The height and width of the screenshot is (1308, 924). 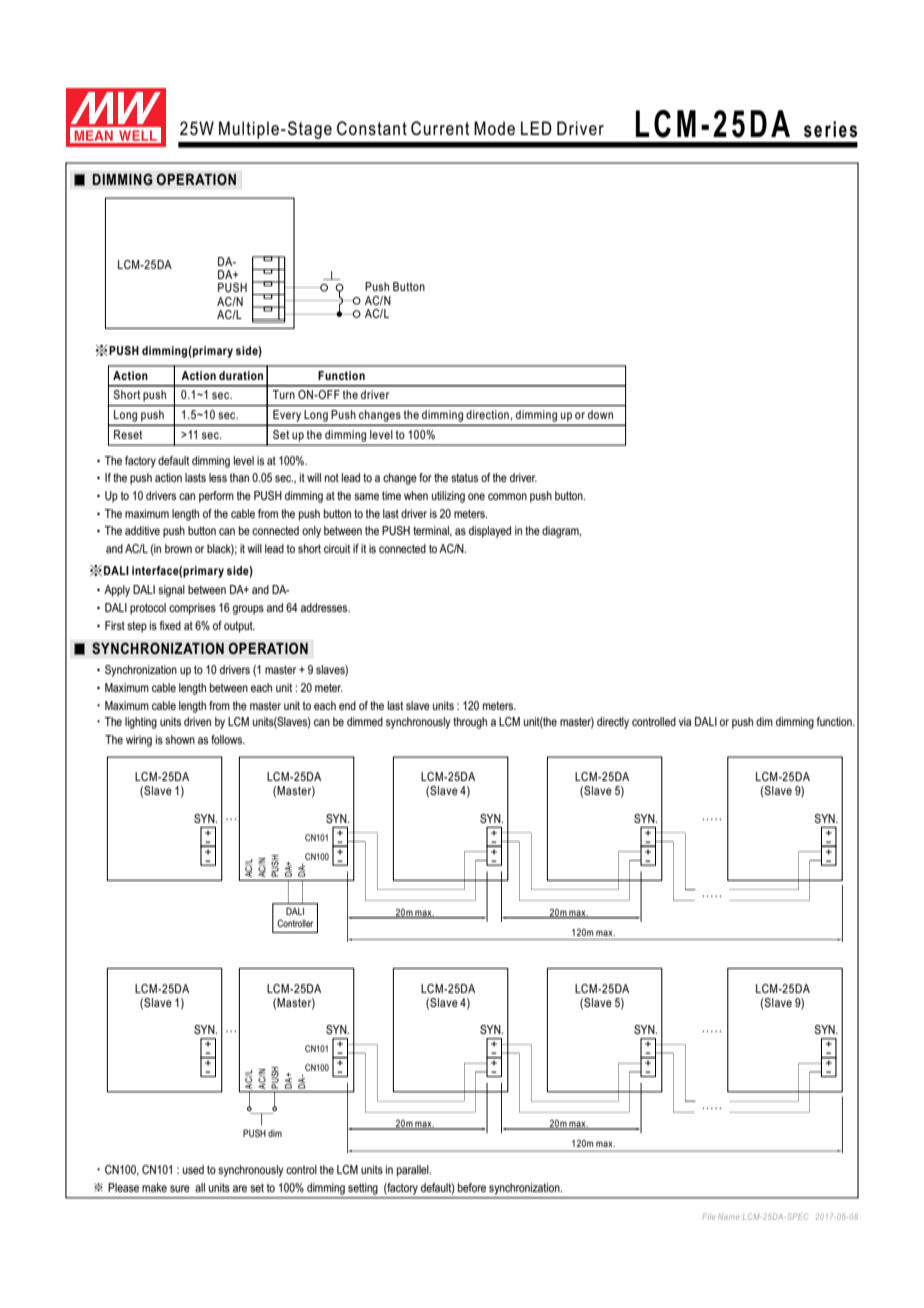 I want to click on perform, so click(x=216, y=497).
